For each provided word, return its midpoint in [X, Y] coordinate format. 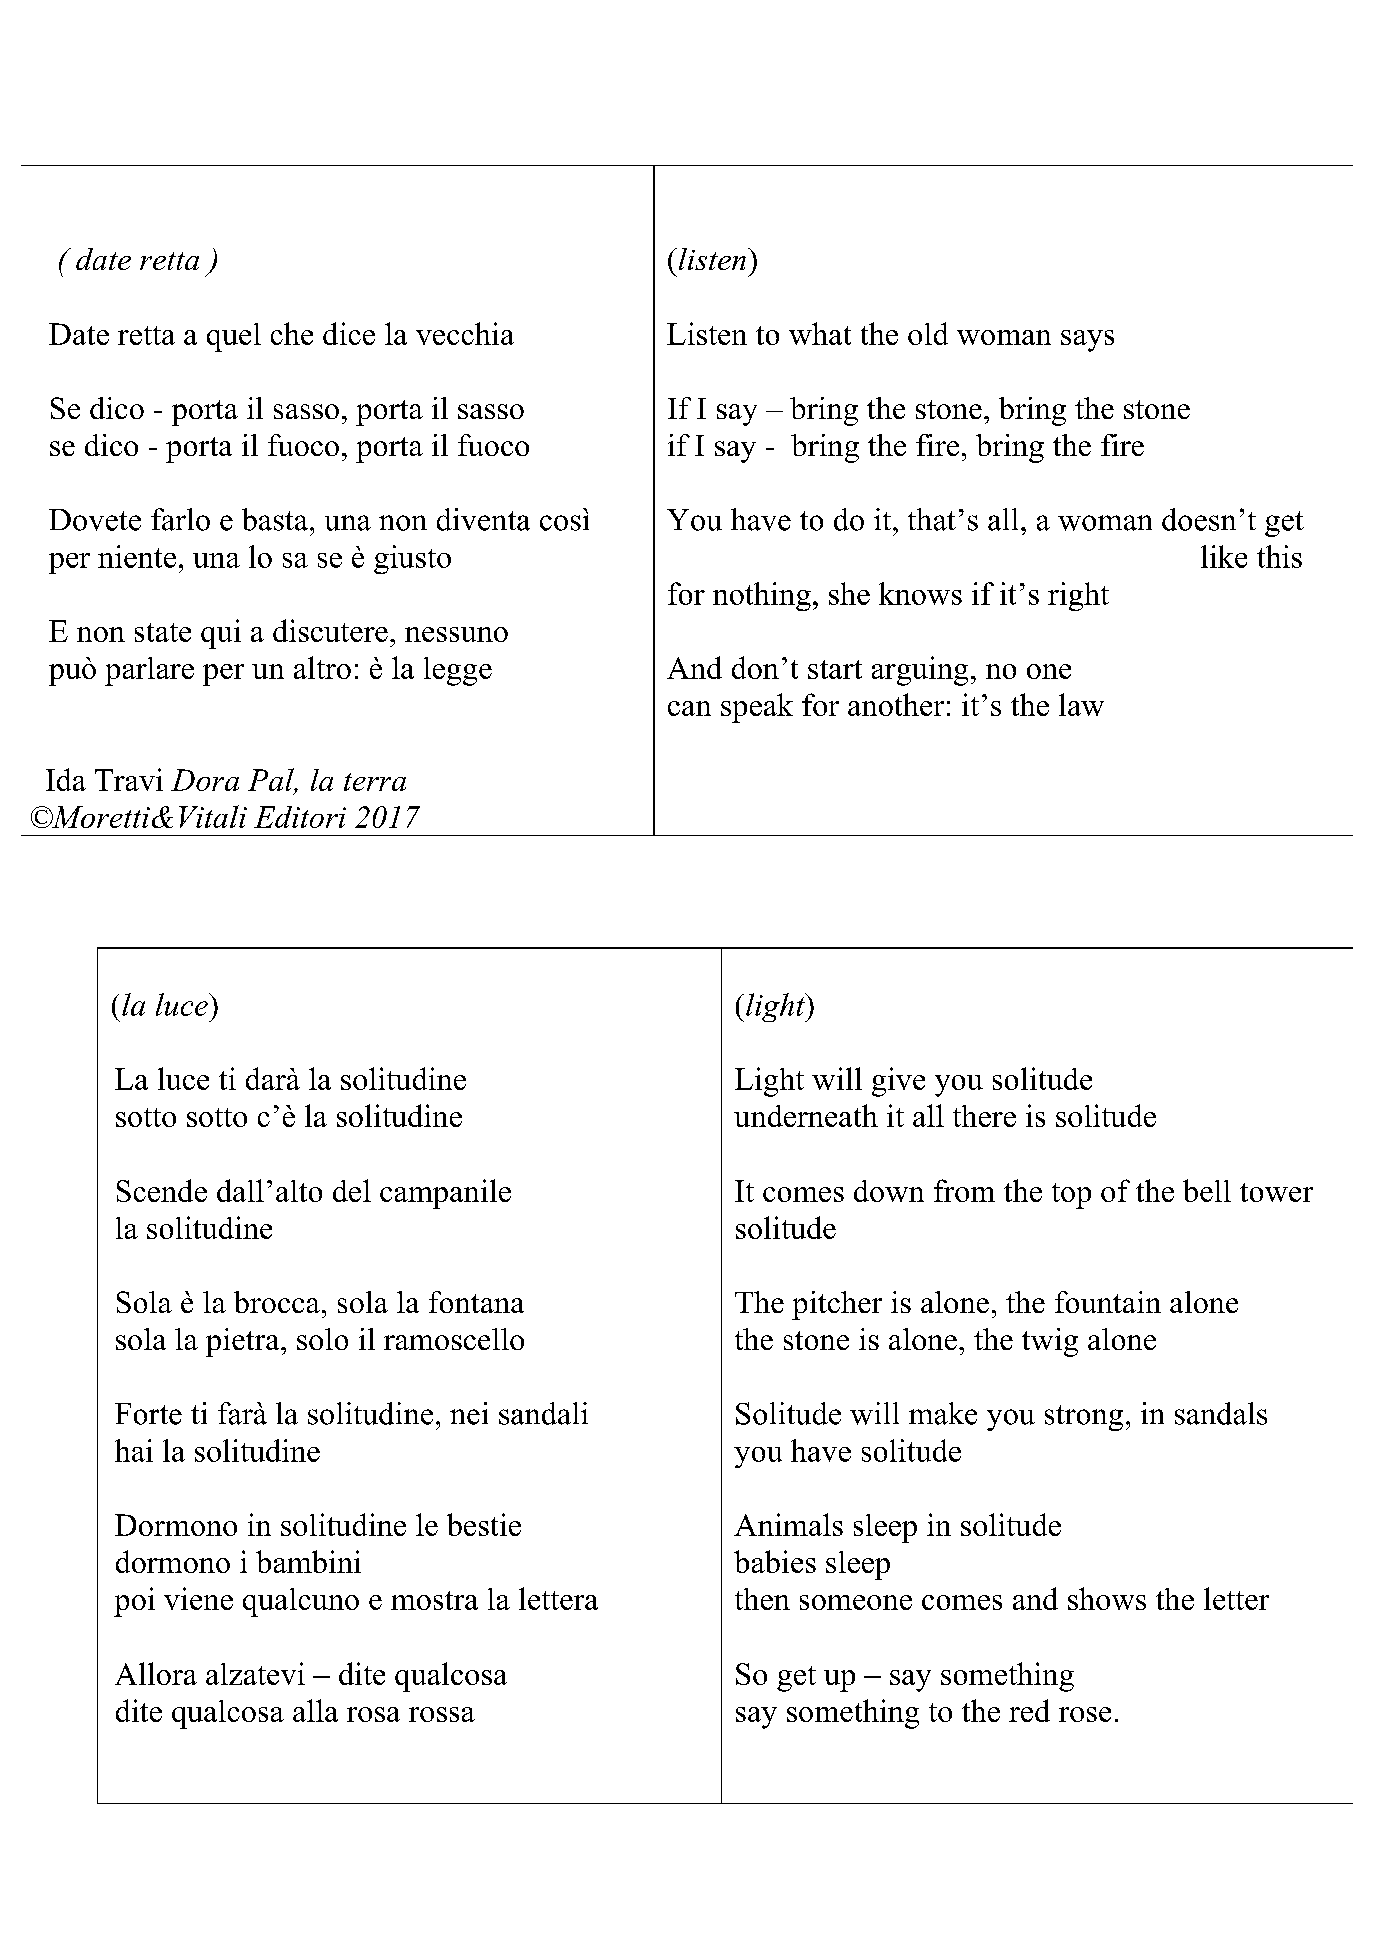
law [1081, 704]
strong [1084, 1418]
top [1071, 1196]
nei [469, 1413]
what [820, 333]
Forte [148, 1414]
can [689, 708]
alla [315, 1710]
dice [349, 333]
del [352, 1190]
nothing [762, 596]
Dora [205, 780]
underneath [806, 1115]
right [1078, 596]
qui [221, 634]
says [1087, 341]
